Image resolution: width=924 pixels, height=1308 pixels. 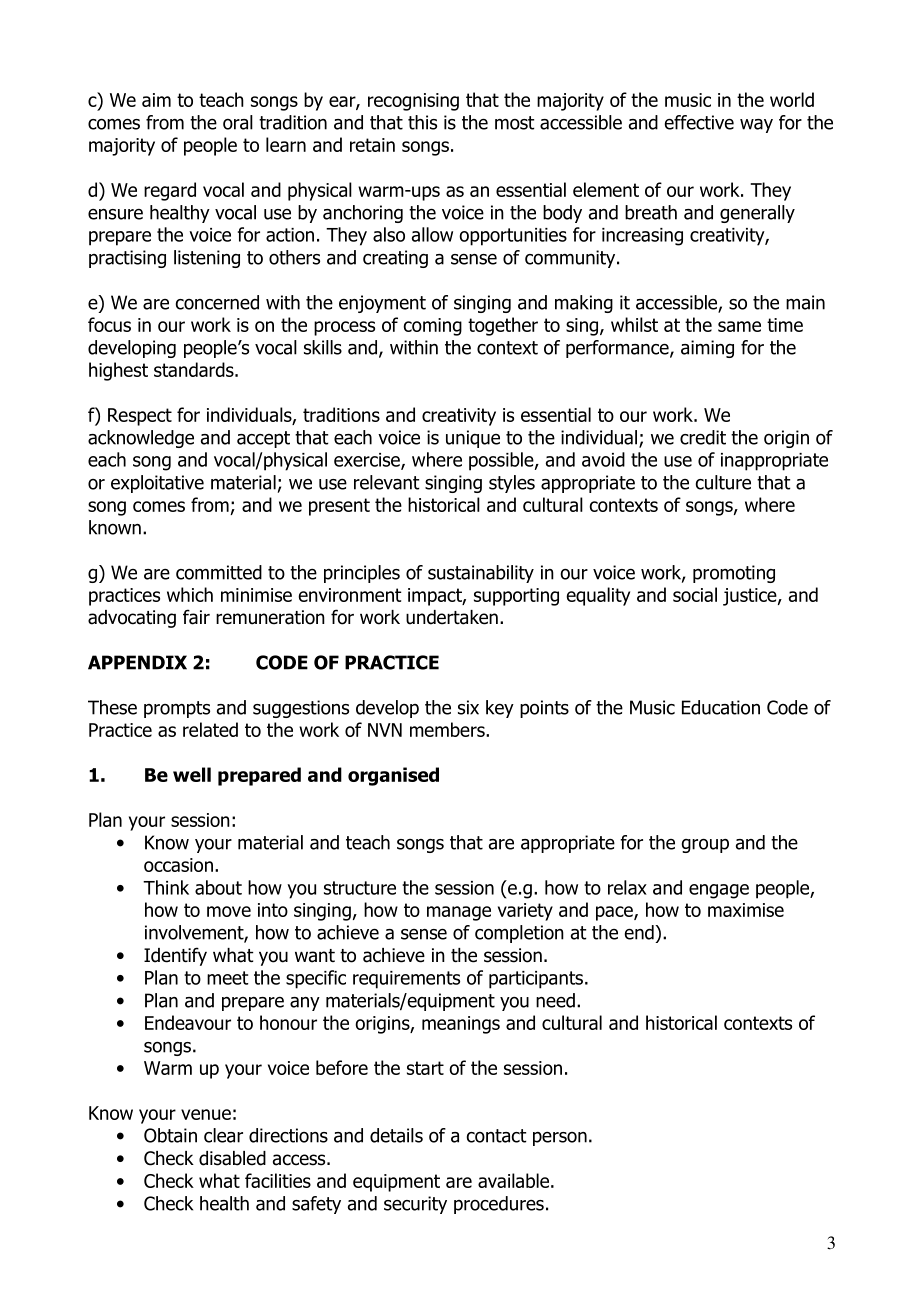 What do you see at coordinates (393, 776) in the image?
I see `organised` at bounding box center [393, 776].
